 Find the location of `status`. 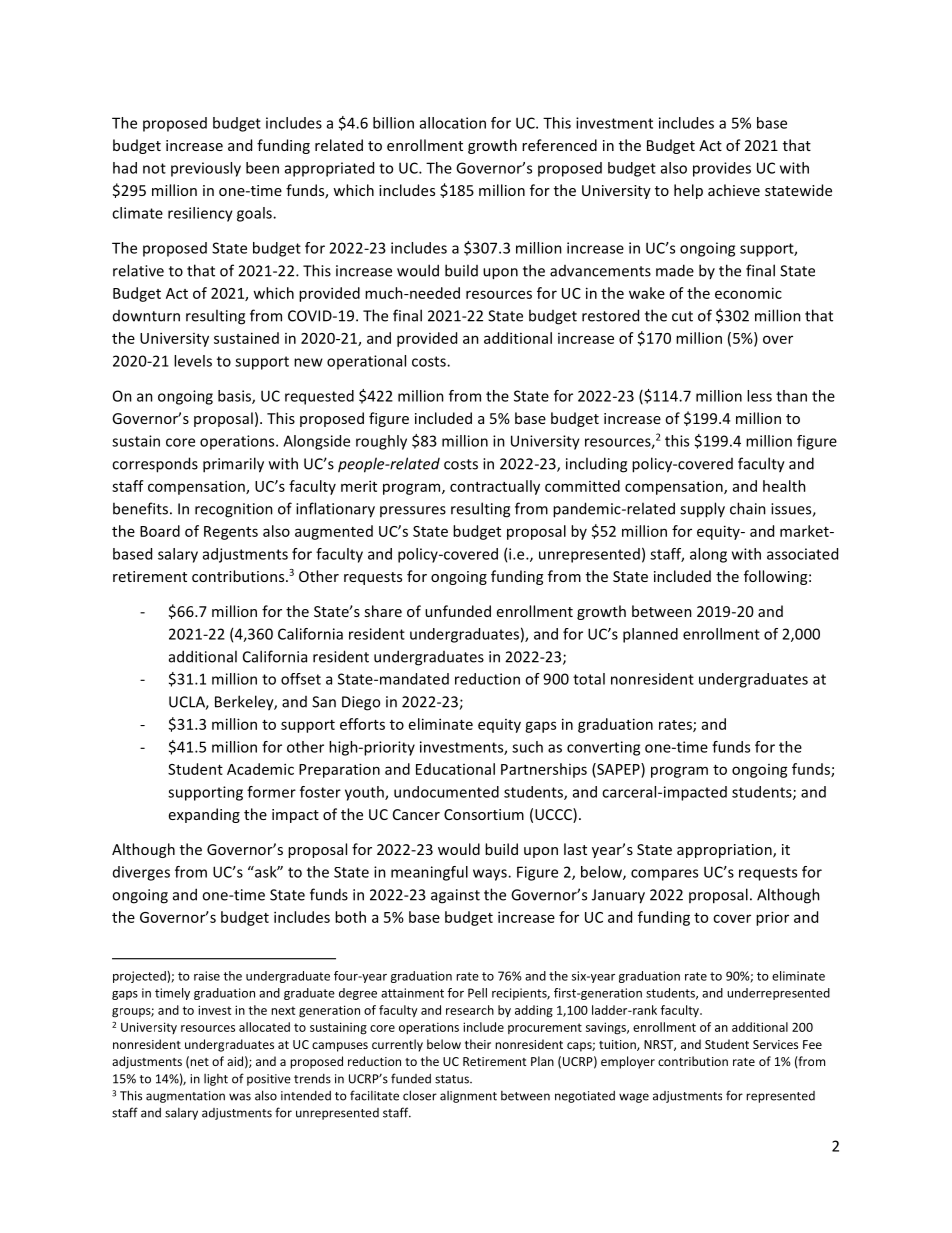

status is located at coordinates (453, 1079).
